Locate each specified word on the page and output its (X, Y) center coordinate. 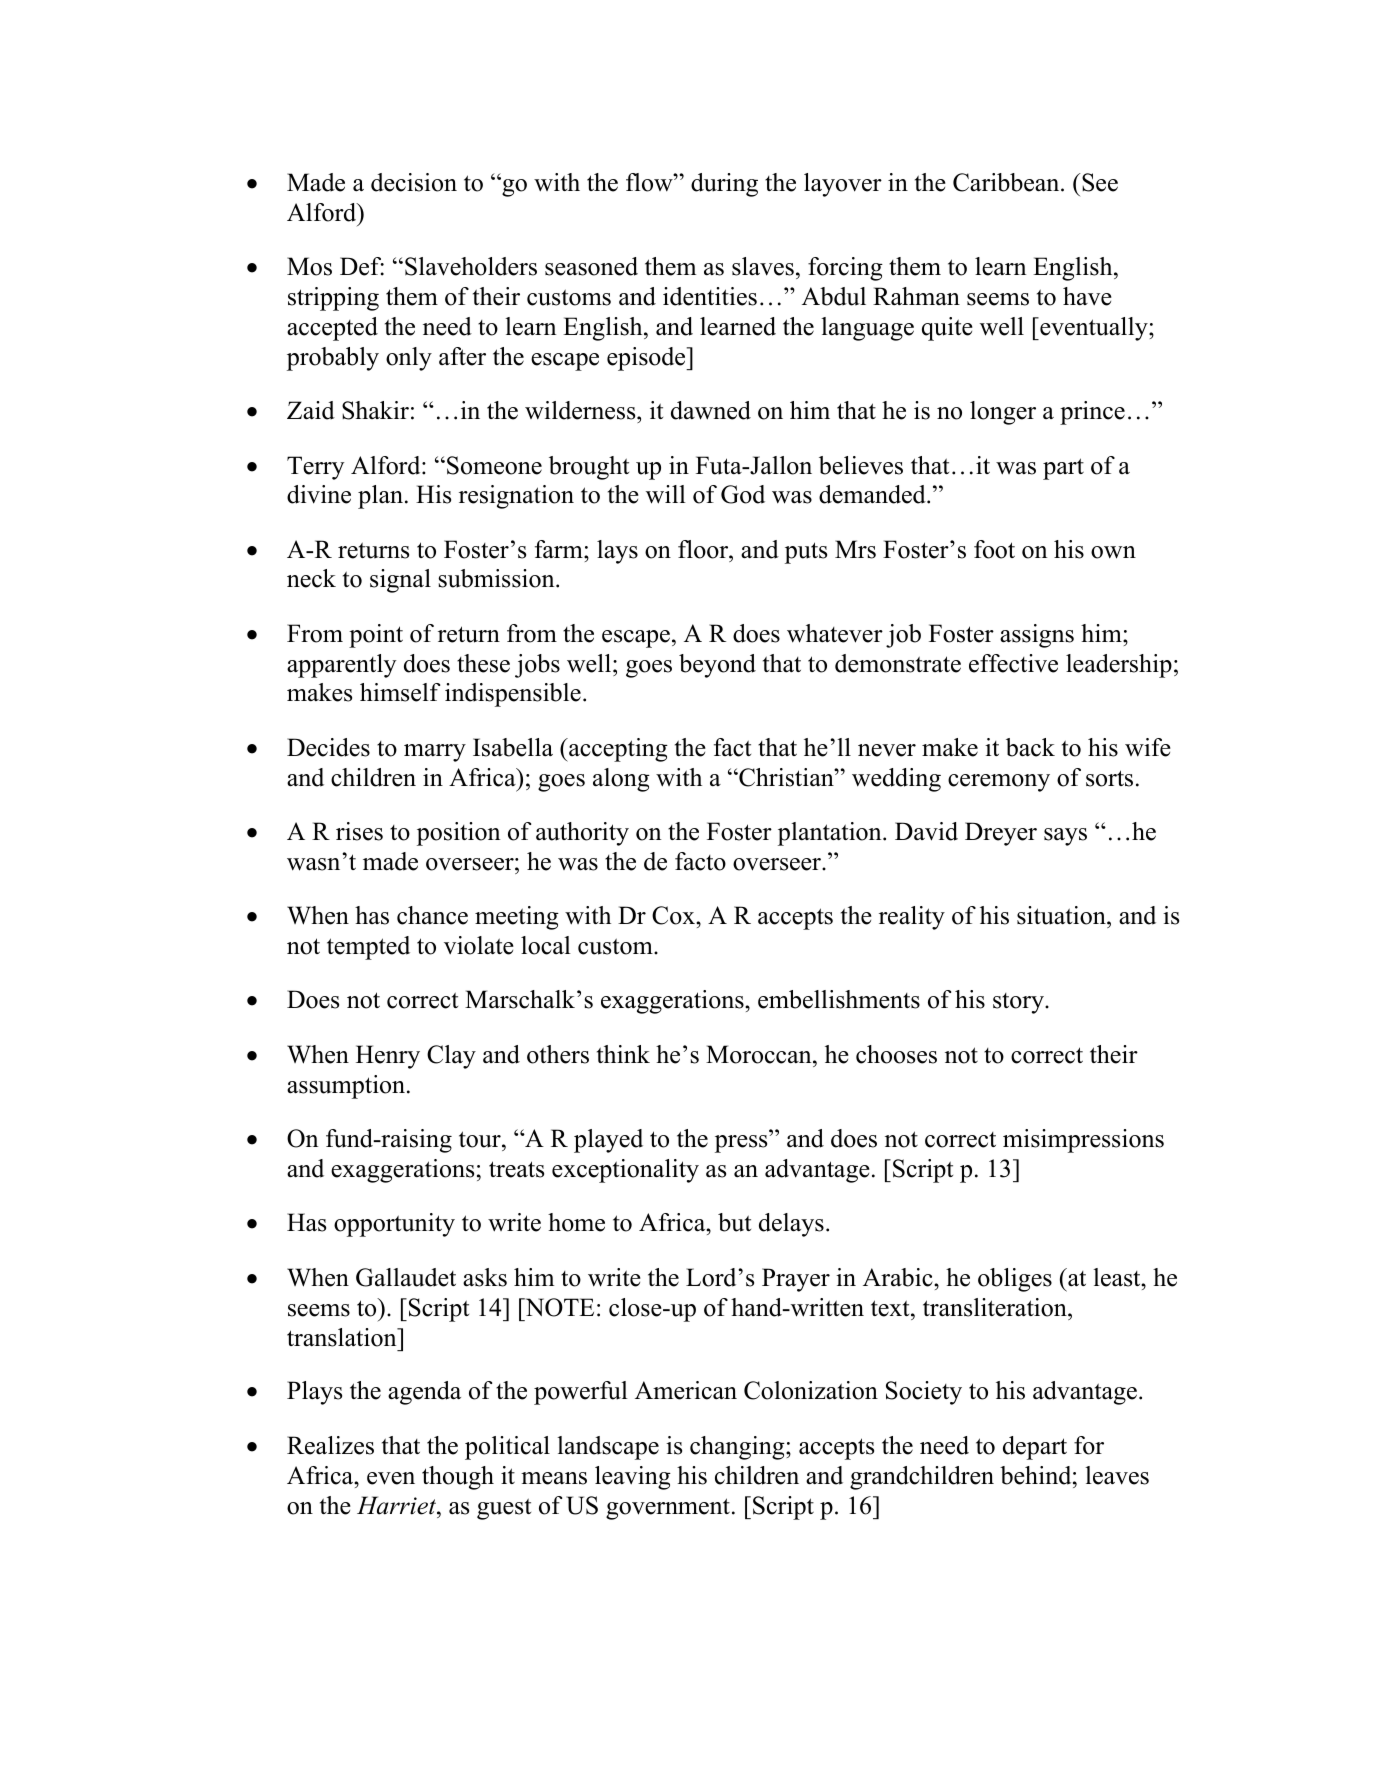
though (458, 1478)
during (724, 185)
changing (738, 1448)
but (734, 1222)
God (743, 494)
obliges (1015, 1280)
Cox (674, 915)
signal (400, 581)
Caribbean (1007, 182)
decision (414, 182)
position (458, 834)
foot (994, 549)
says (1065, 837)
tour (481, 1141)
